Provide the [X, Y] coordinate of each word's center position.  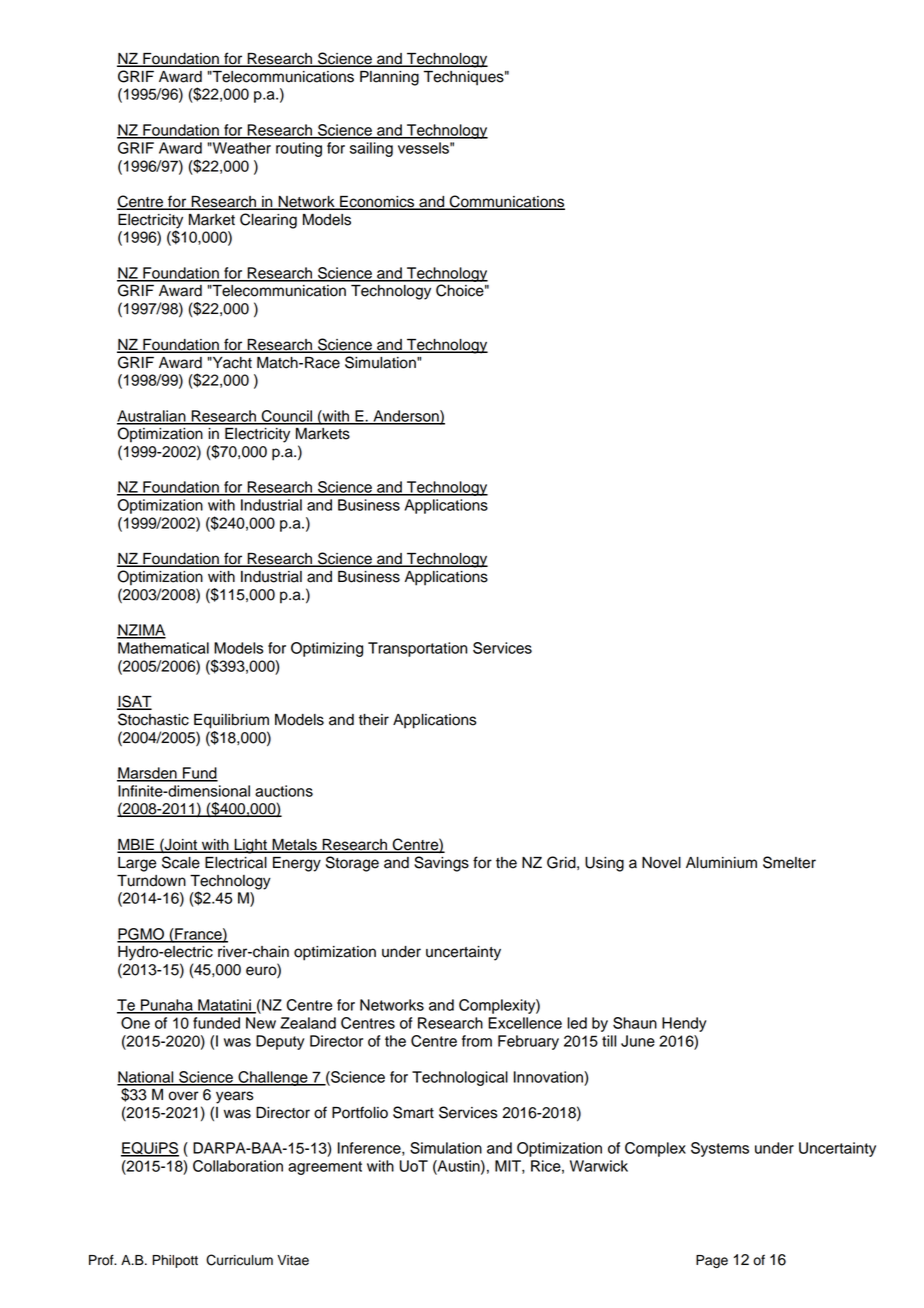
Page [712, 1261]
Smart [413, 1112]
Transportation [417, 649]
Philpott [175, 1261]
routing [299, 149]
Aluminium [721, 863]
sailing [371, 149]
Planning [389, 78]
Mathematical [163, 648]
